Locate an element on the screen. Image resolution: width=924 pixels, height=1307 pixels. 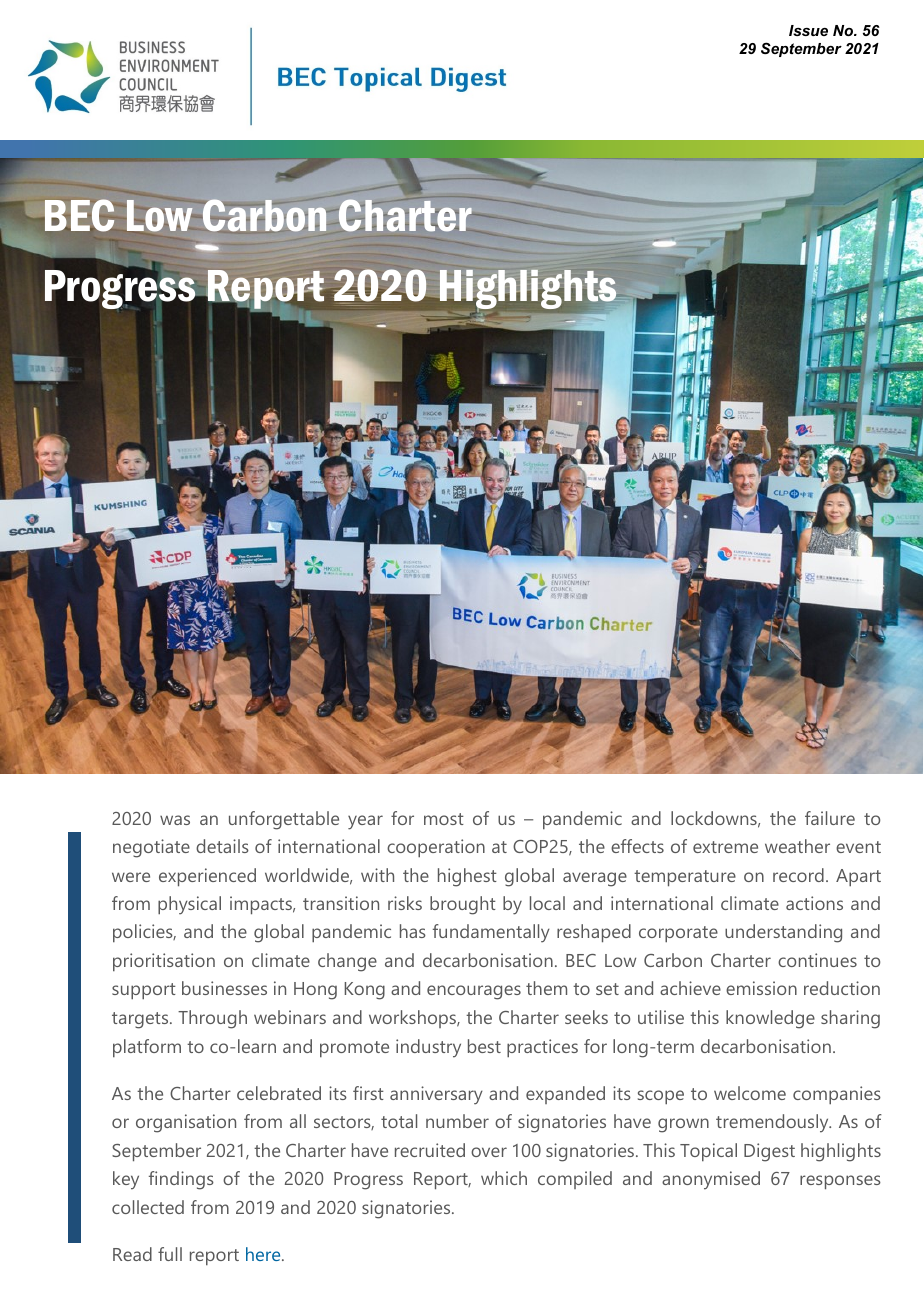
highest is located at coordinates (467, 877).
